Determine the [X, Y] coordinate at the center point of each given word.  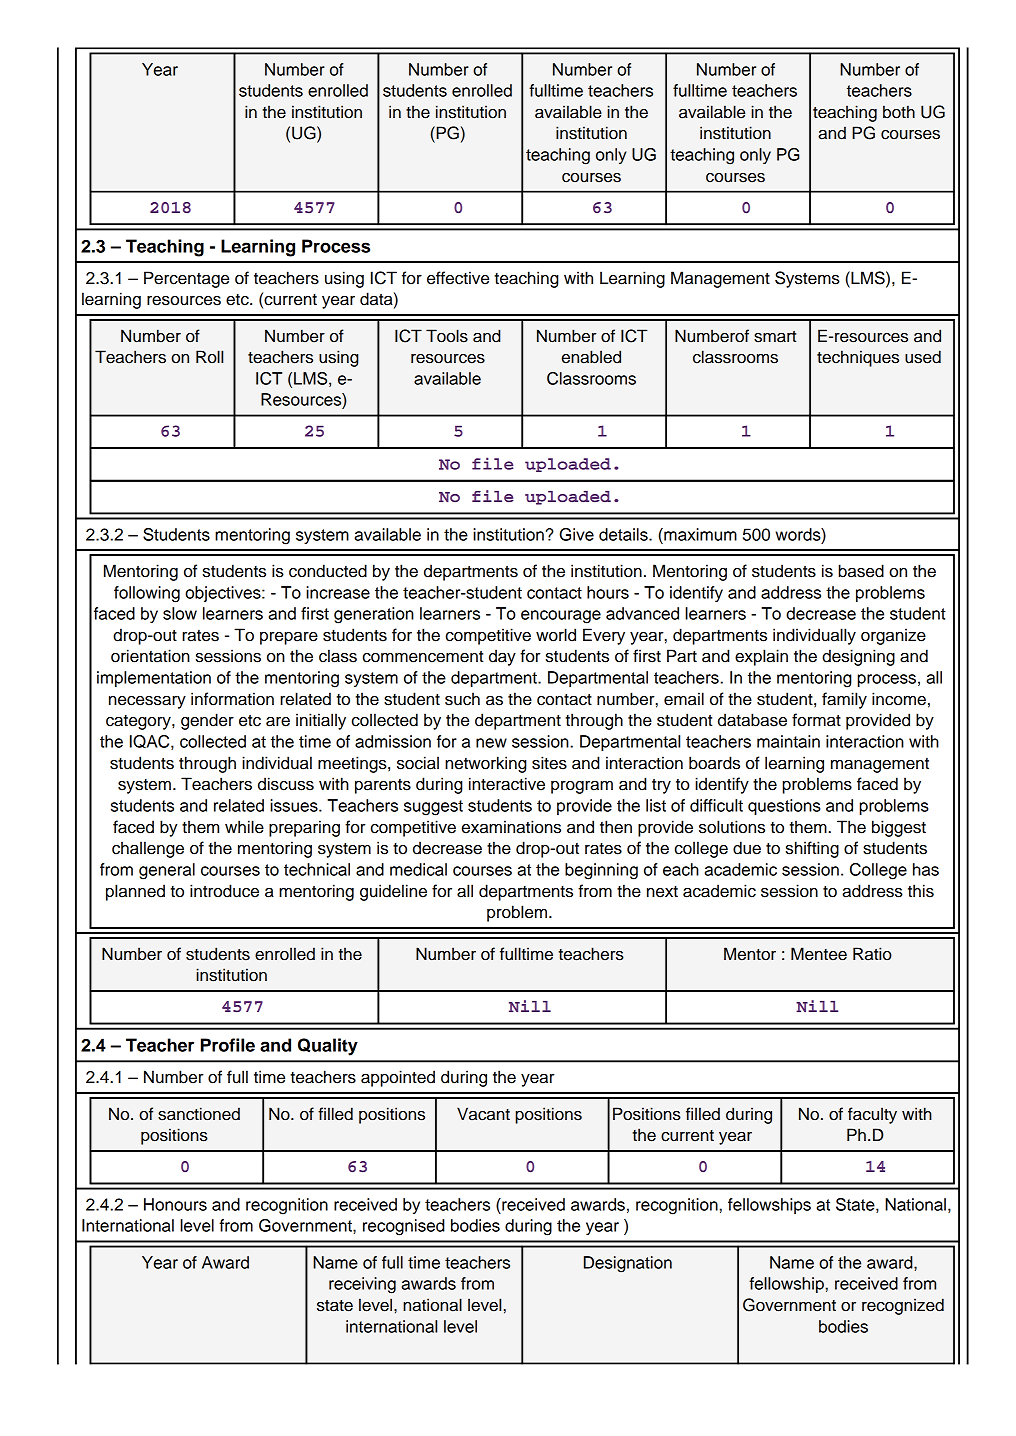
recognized [903, 1306]
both [899, 112]
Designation [628, 1264]
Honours [175, 1204]
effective [458, 278]
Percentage [186, 279]
